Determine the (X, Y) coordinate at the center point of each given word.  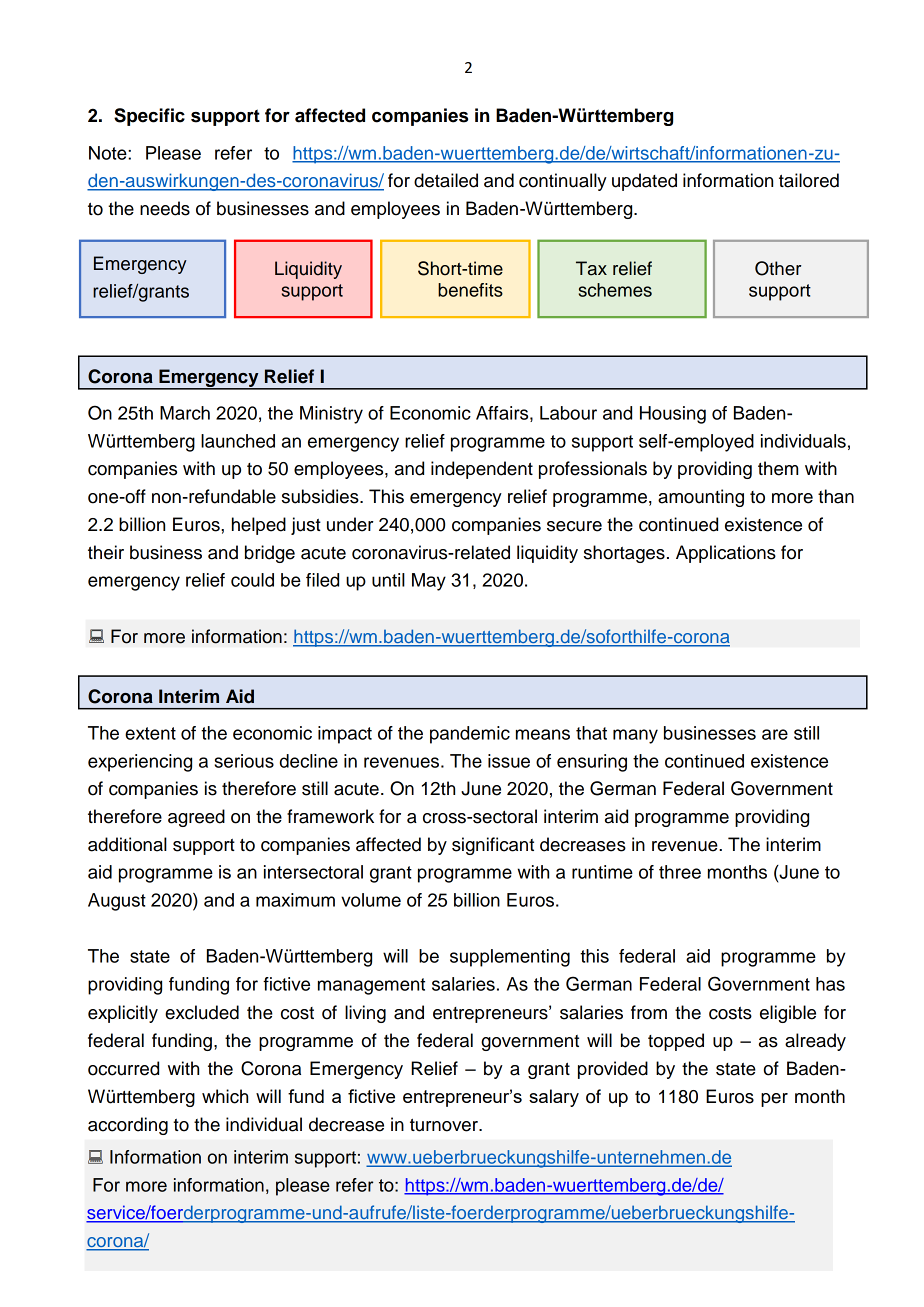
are (775, 734)
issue (509, 761)
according (128, 1126)
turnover (445, 1125)
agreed (196, 818)
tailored (809, 180)
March (185, 413)
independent (482, 470)
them (778, 468)
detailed (446, 180)
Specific (149, 117)
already (815, 1042)
